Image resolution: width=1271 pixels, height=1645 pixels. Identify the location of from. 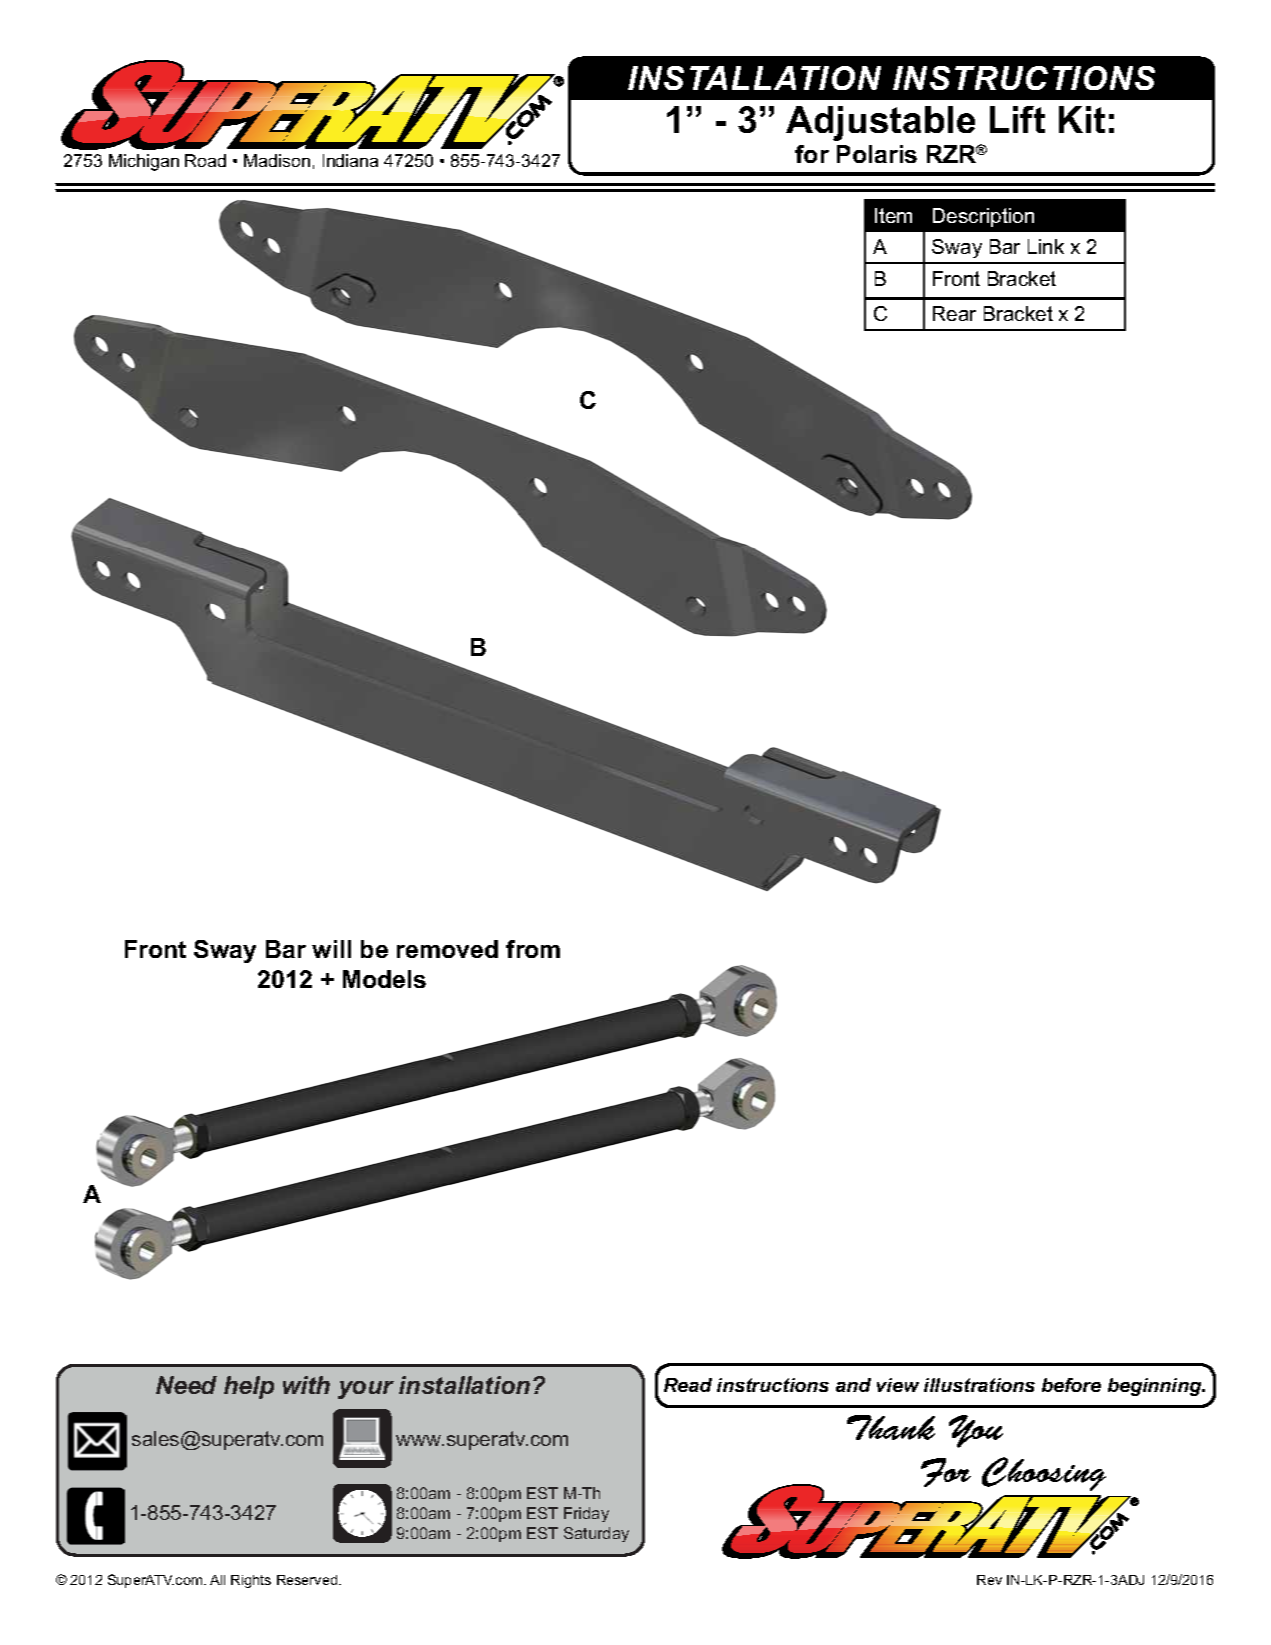
(533, 949).
